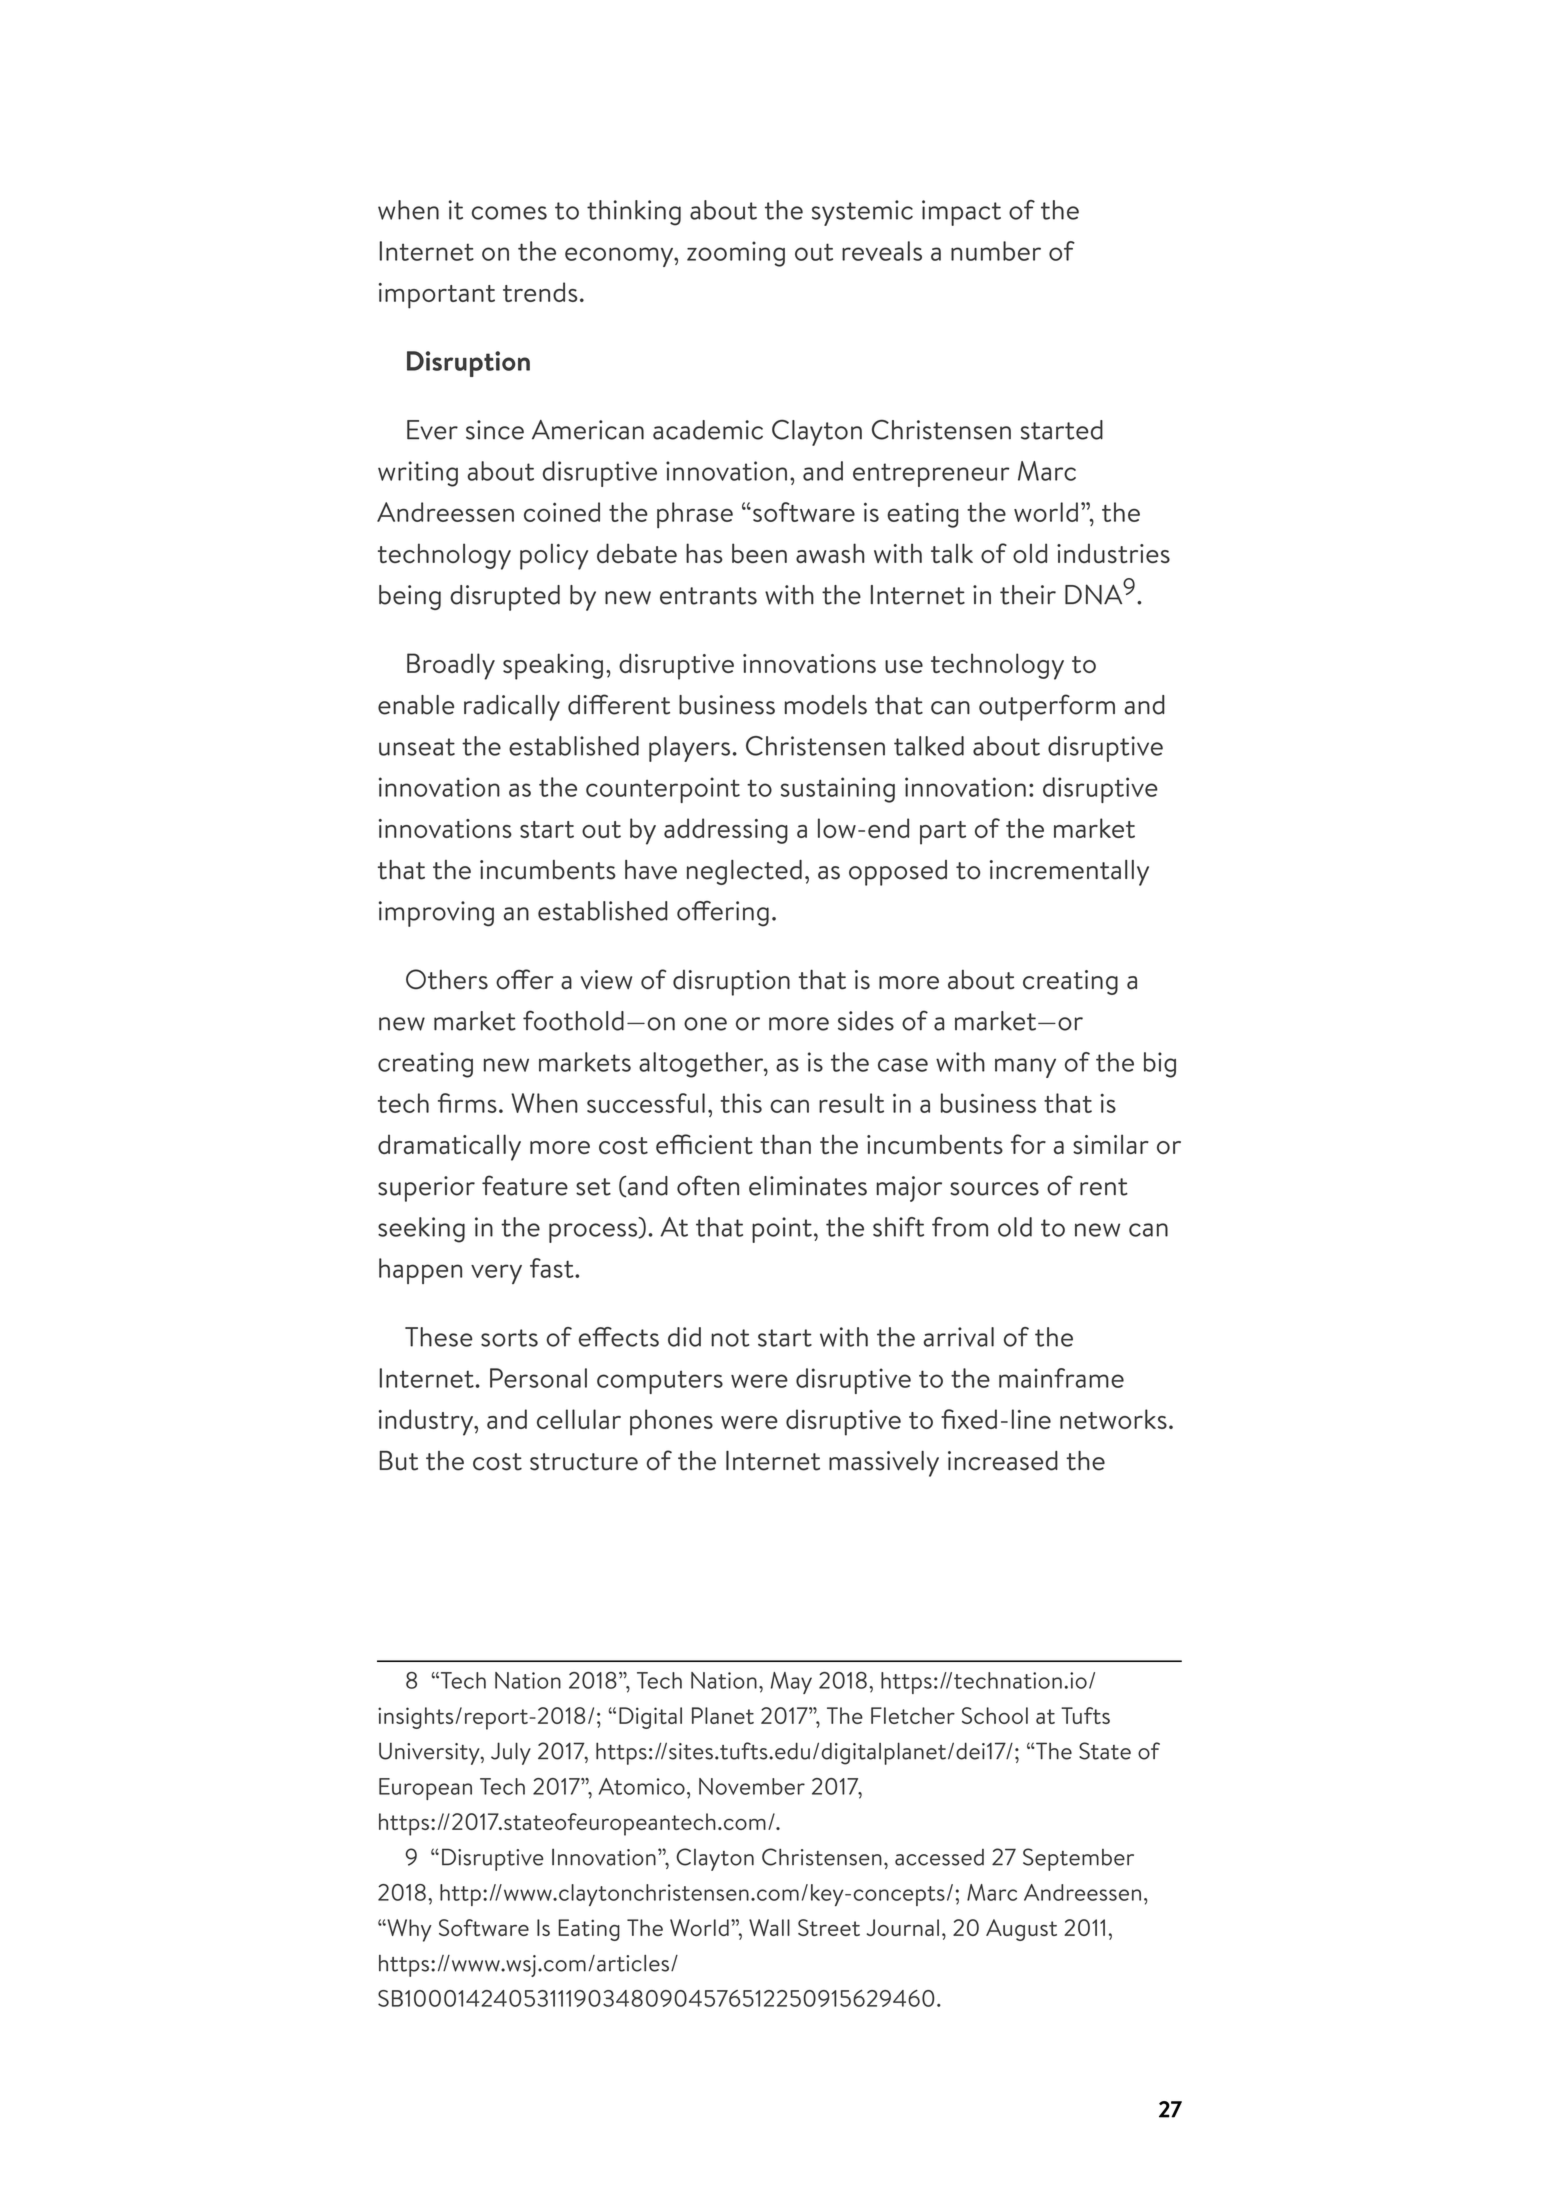 The height and width of the page is (2204, 1559). I want to click on number, so click(996, 251).
